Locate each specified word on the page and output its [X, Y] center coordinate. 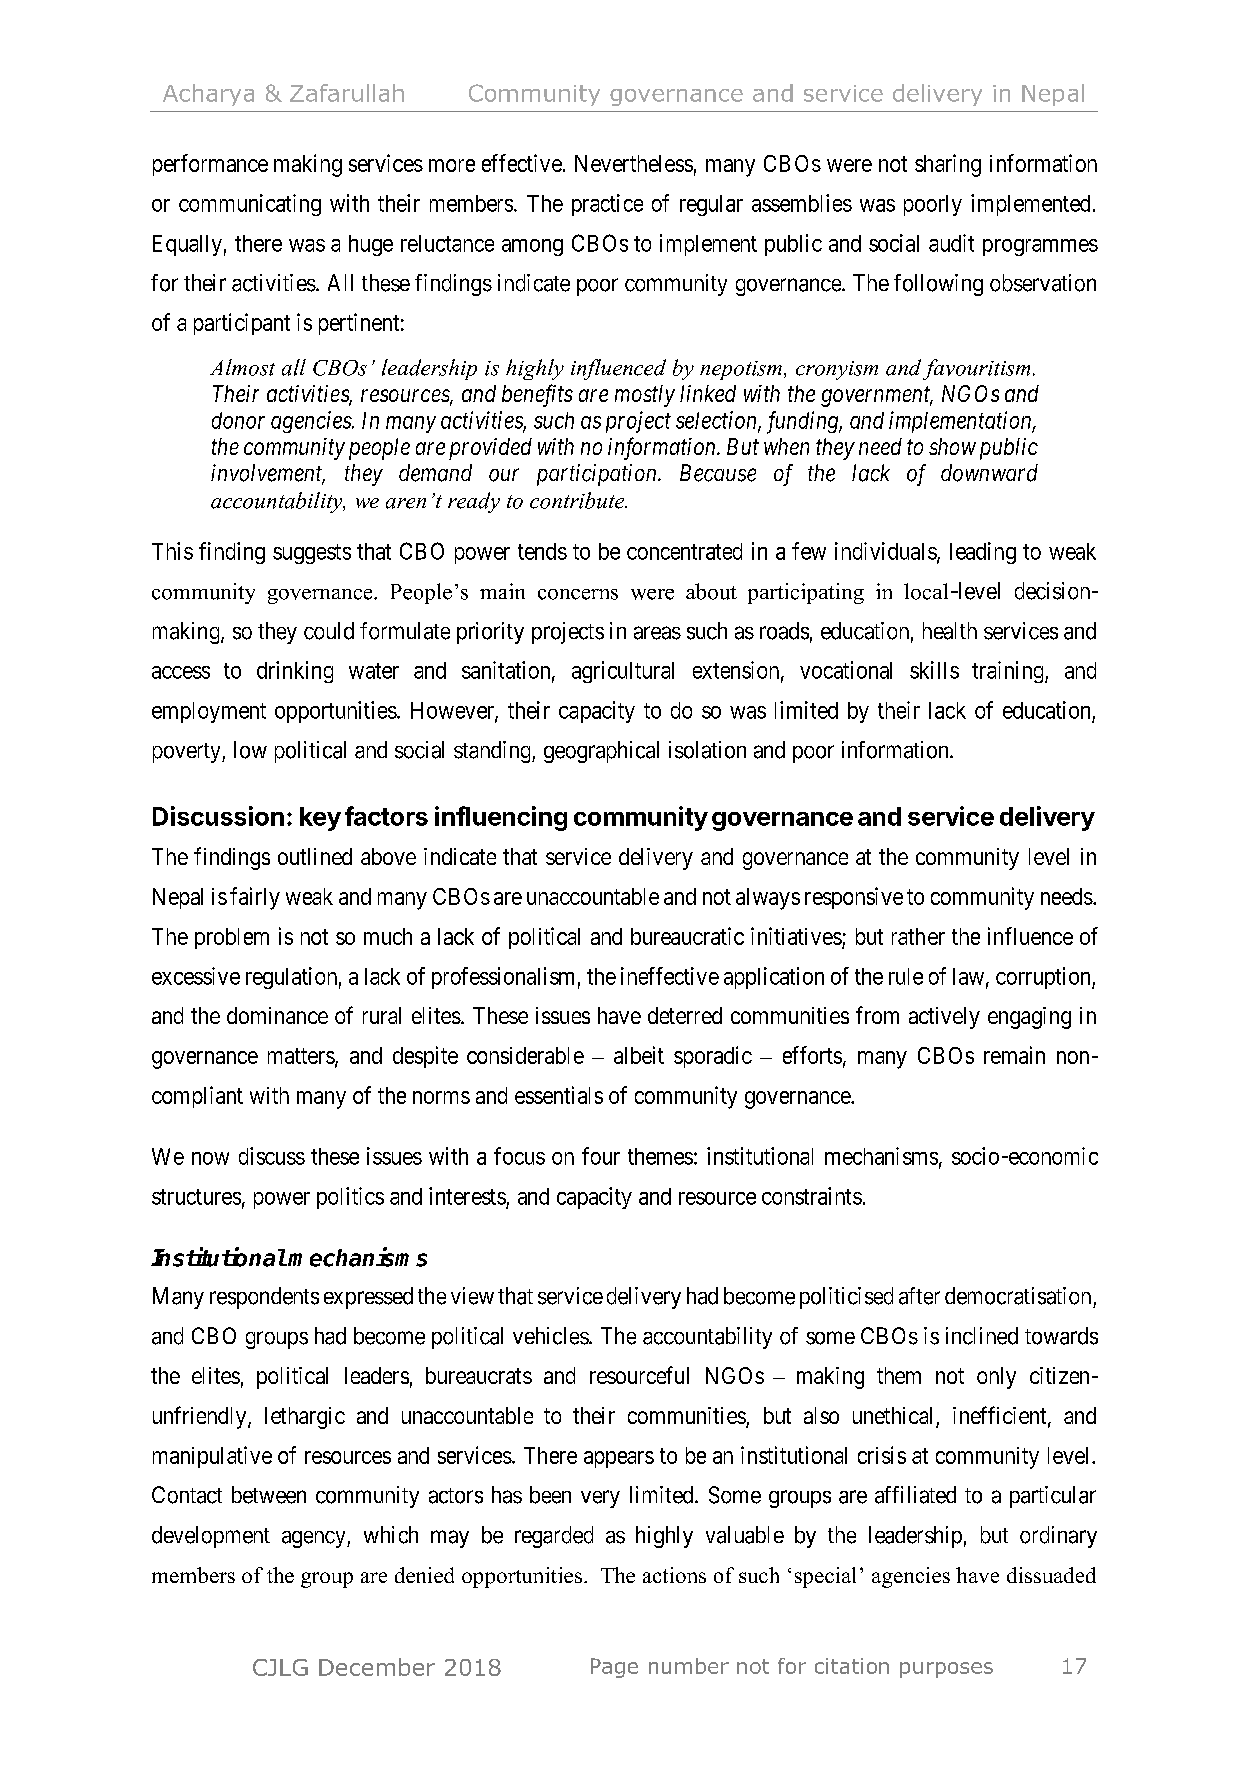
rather [918, 936]
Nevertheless [634, 163]
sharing [948, 165]
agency [315, 1539]
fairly [255, 898]
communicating [250, 205]
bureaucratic [687, 936]
